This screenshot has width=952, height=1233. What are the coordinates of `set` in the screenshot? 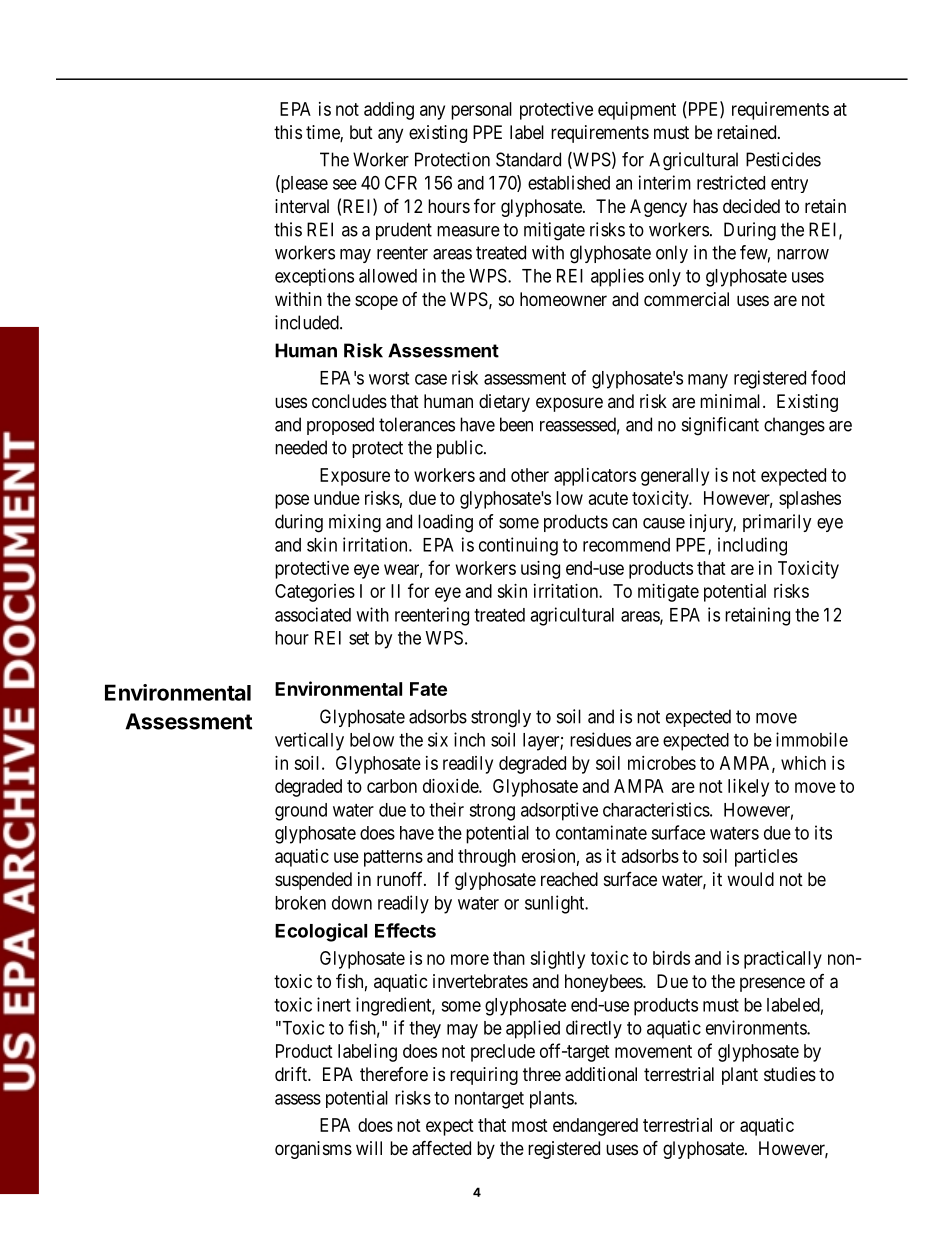 It's located at (359, 638).
